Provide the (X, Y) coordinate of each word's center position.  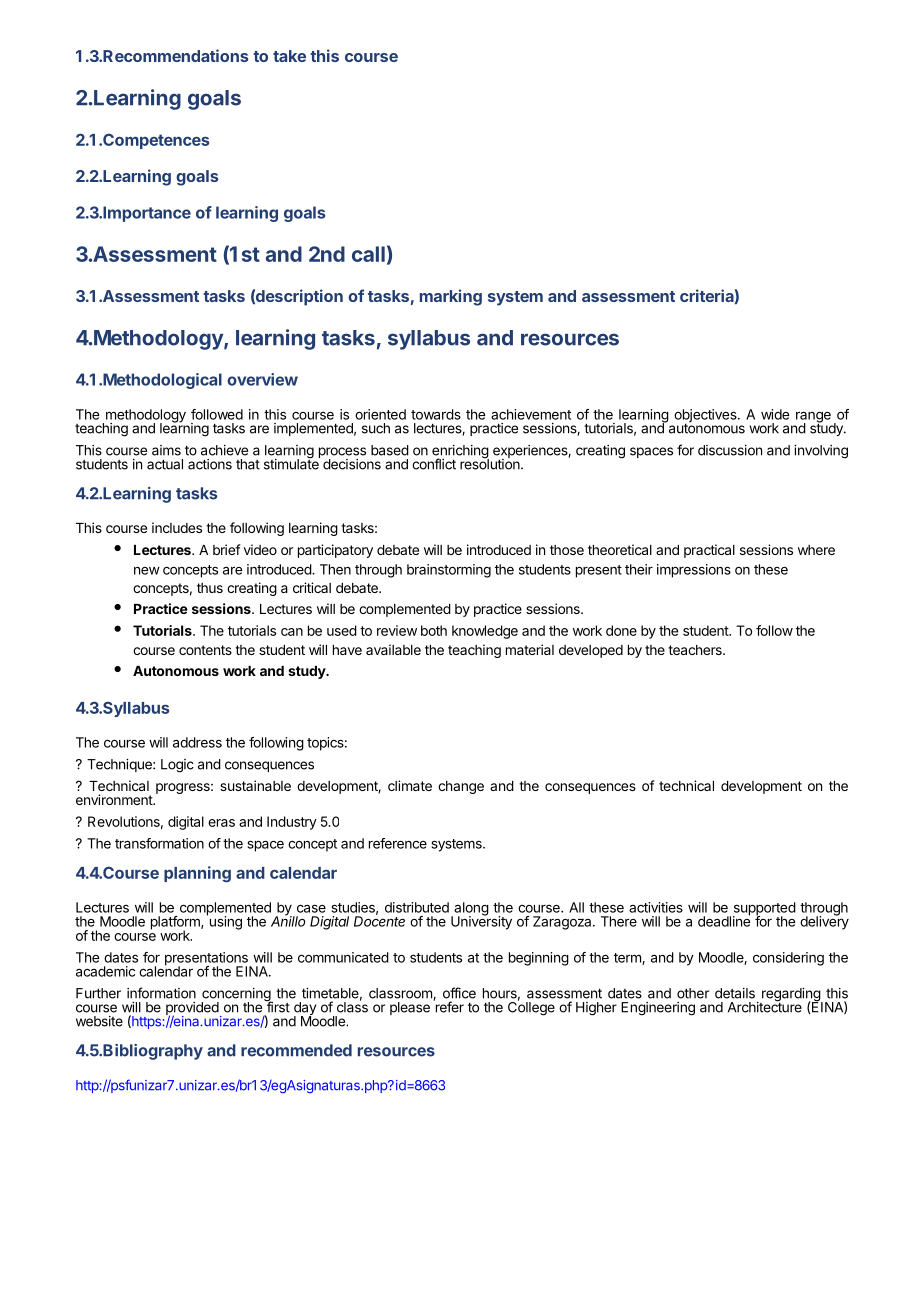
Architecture (765, 1006)
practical (709, 551)
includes (177, 527)
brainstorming (449, 571)
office (459, 993)
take (289, 56)
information (161, 993)
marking (451, 297)
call (368, 254)
